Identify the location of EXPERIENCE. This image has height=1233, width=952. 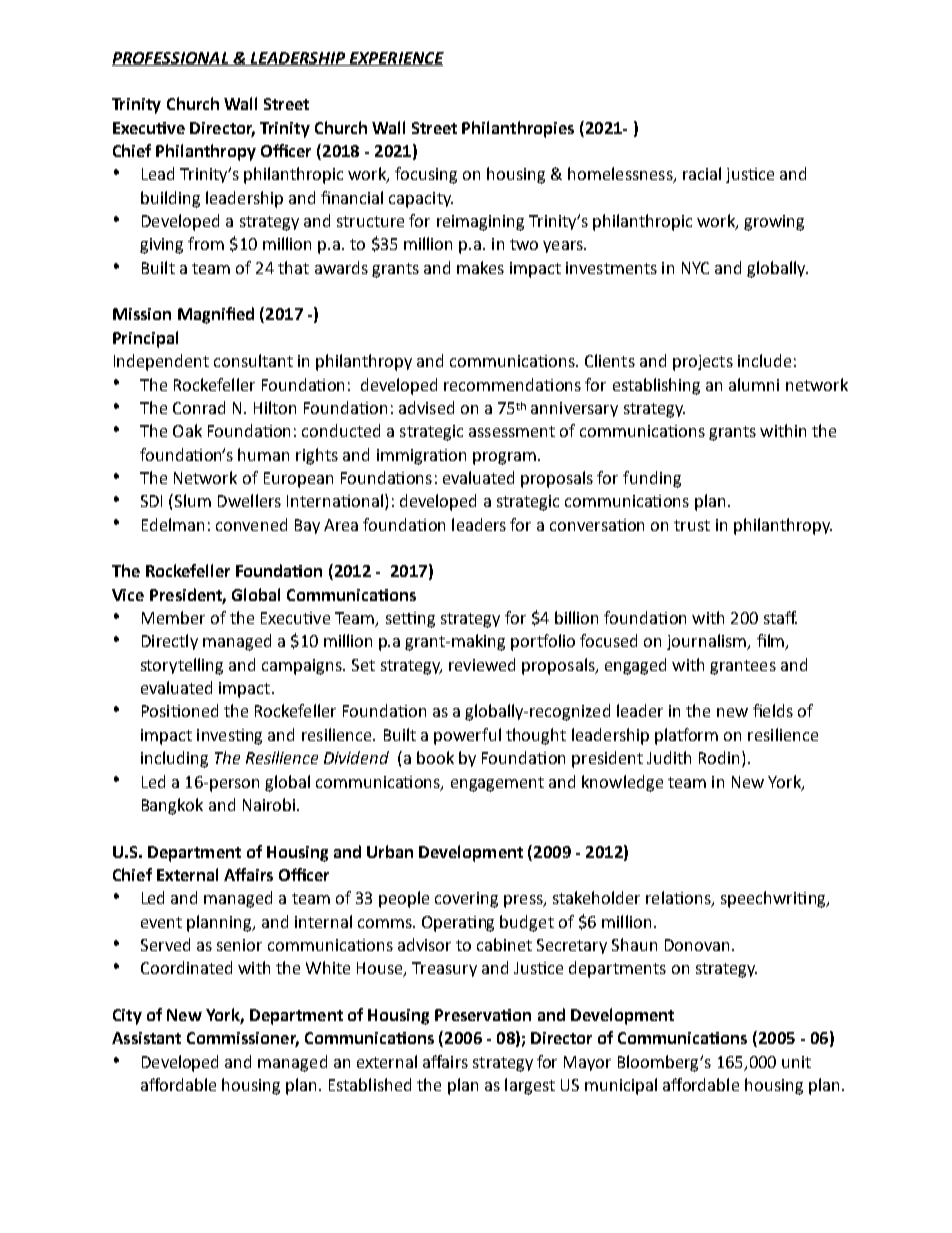
(395, 59).
